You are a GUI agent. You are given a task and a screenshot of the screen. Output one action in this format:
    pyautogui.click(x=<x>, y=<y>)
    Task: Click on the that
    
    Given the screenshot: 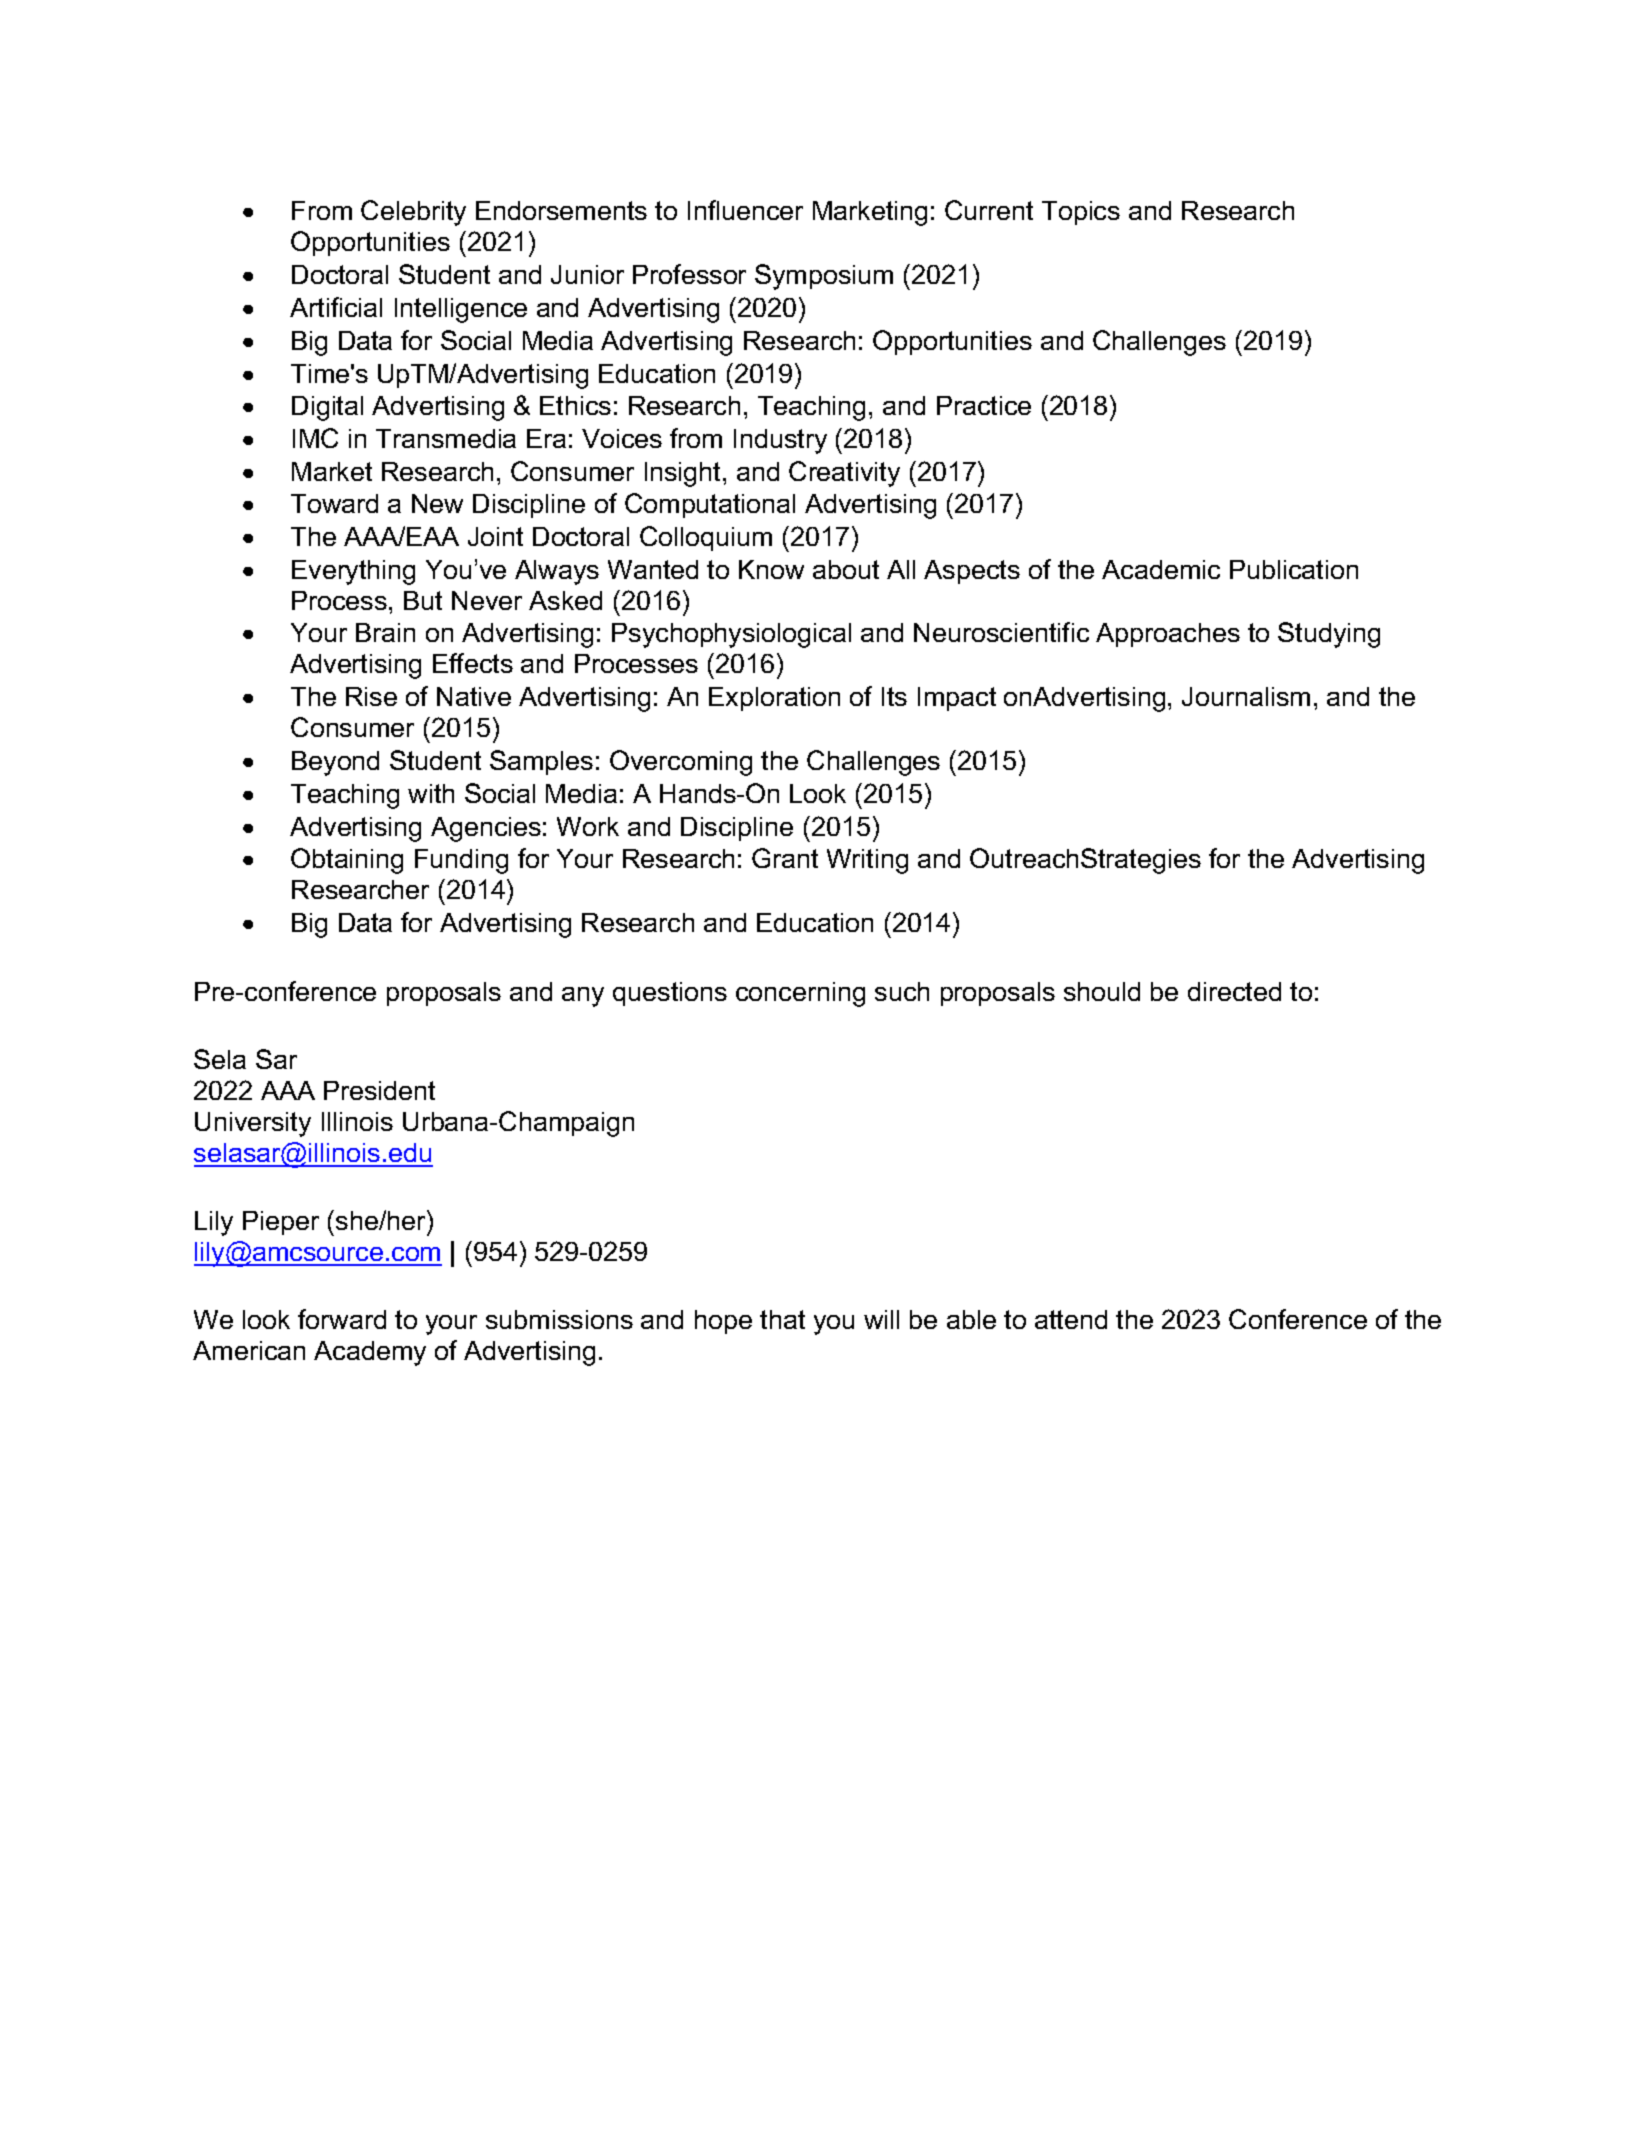 What is the action you would take?
    pyautogui.click(x=782, y=1319)
